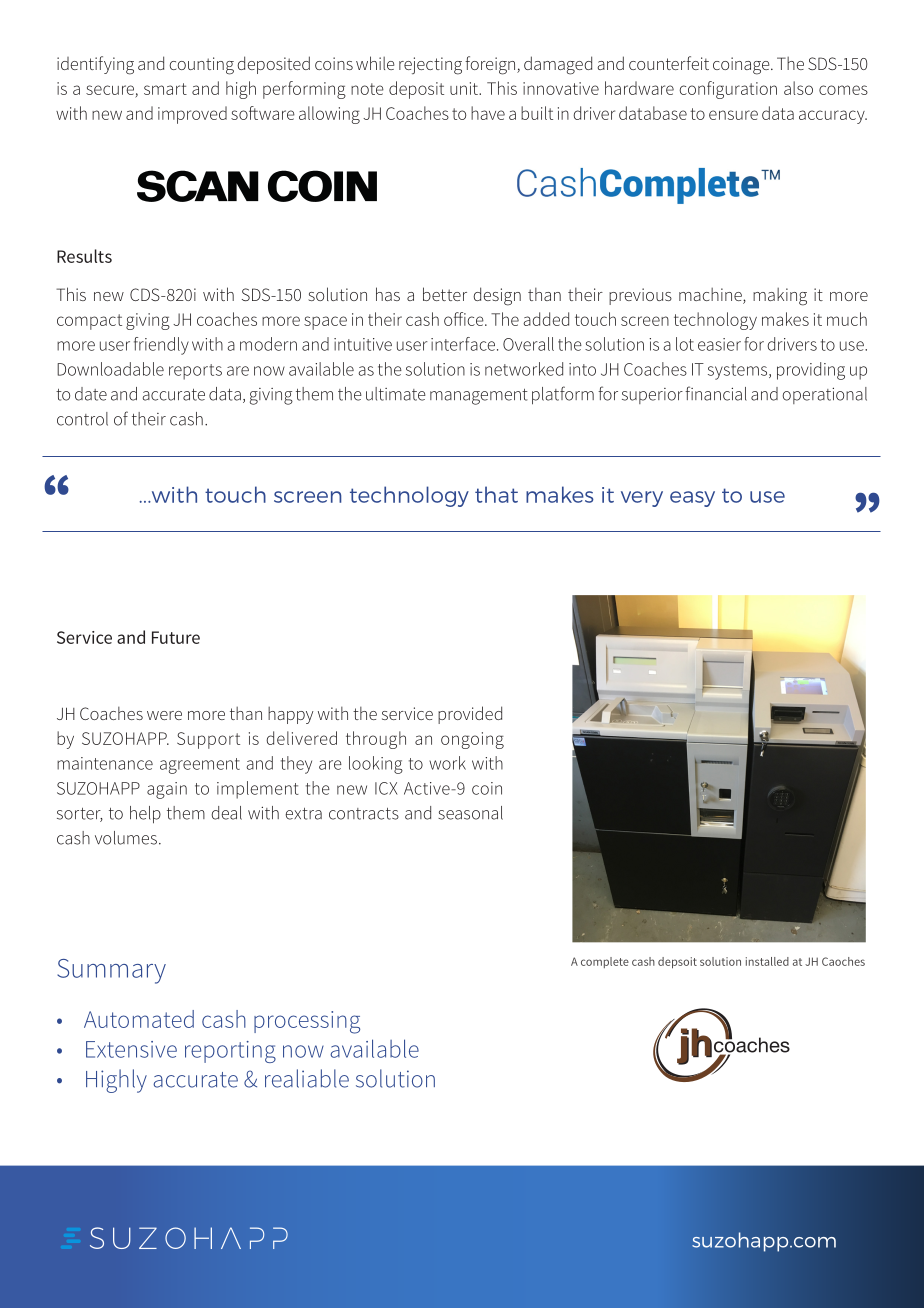  What do you see at coordinates (195, 372) in the page?
I see `reports` at bounding box center [195, 372].
